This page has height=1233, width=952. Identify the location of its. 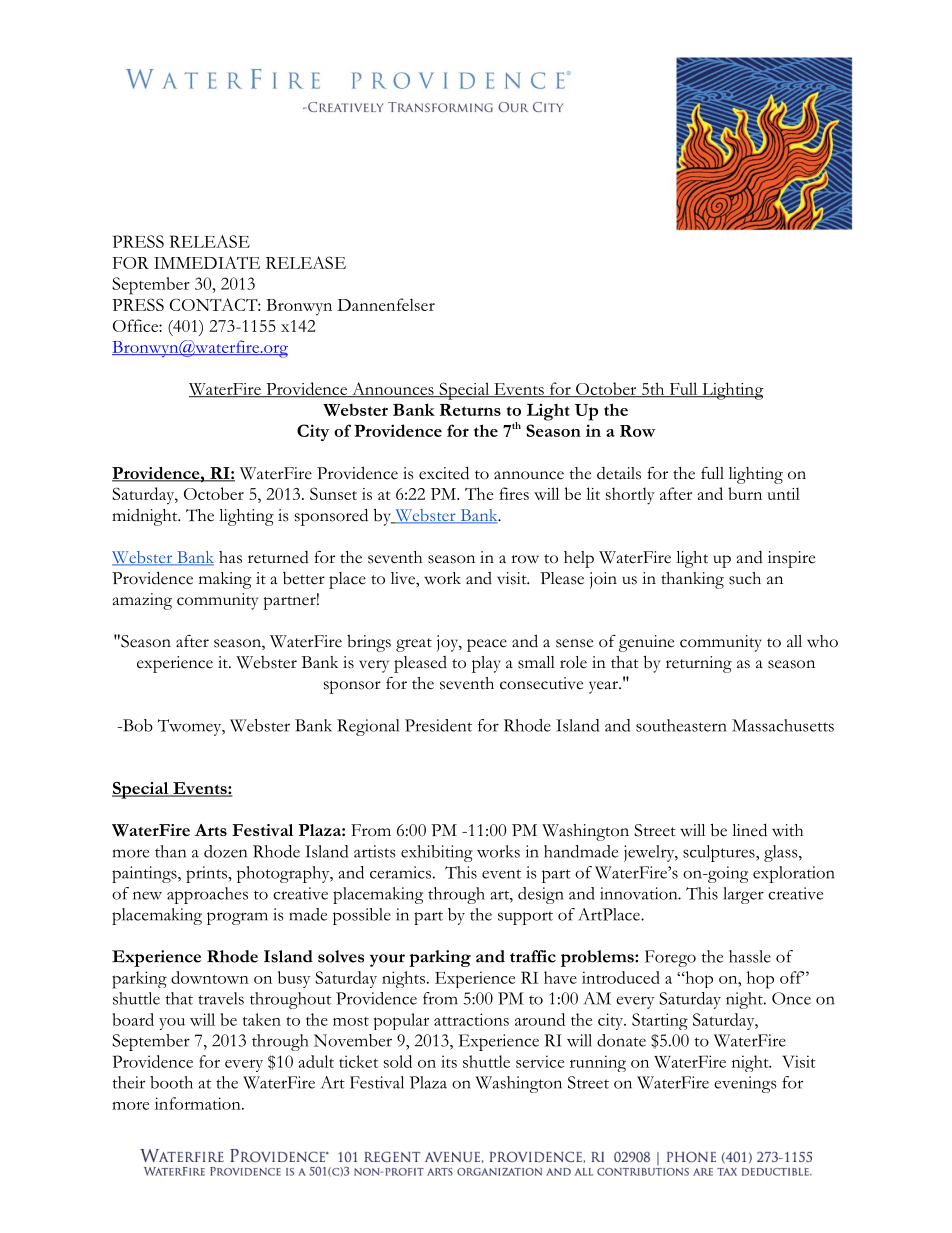
(449, 1061).
